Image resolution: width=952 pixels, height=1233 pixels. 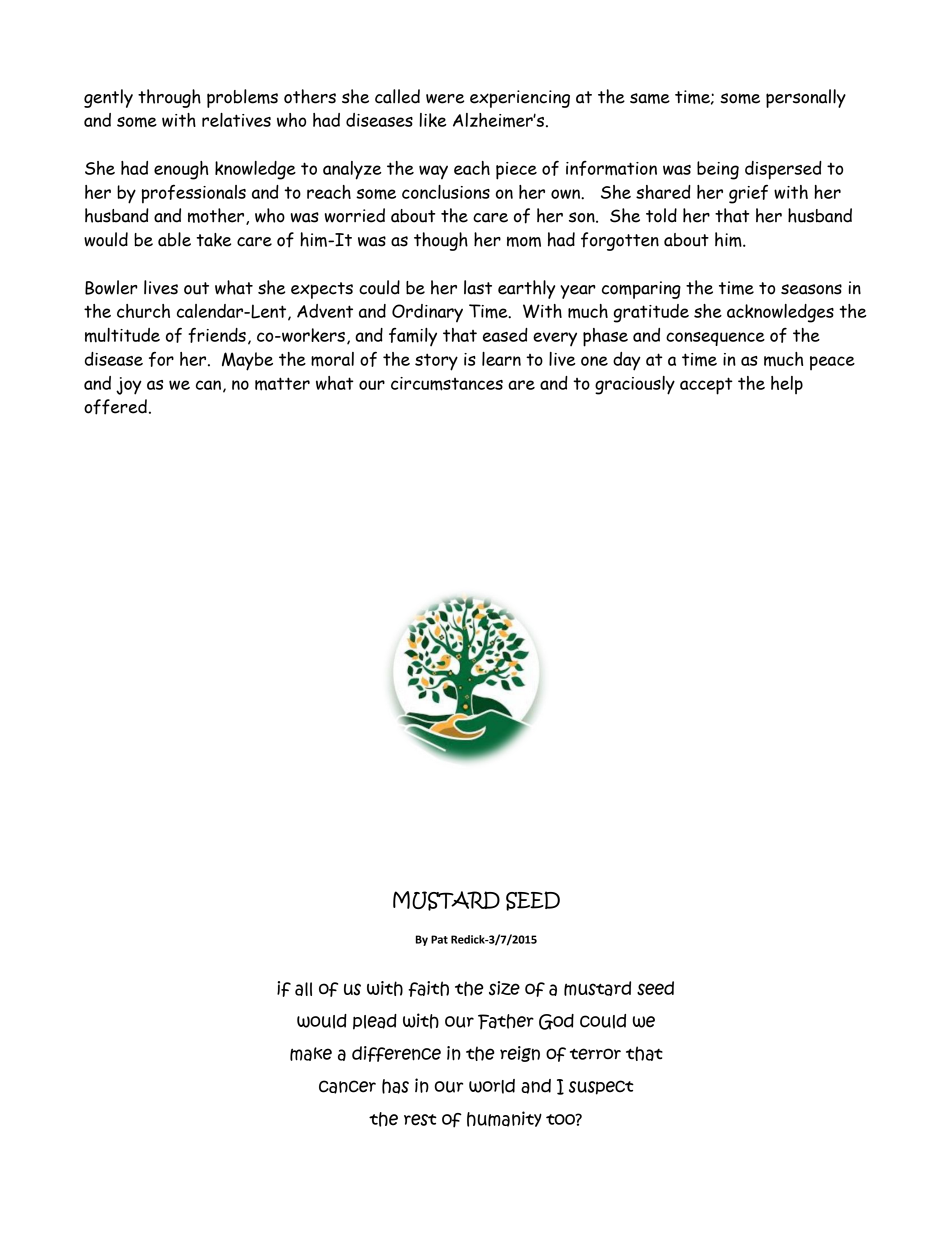 I want to click on offered, so click(x=115, y=407).
